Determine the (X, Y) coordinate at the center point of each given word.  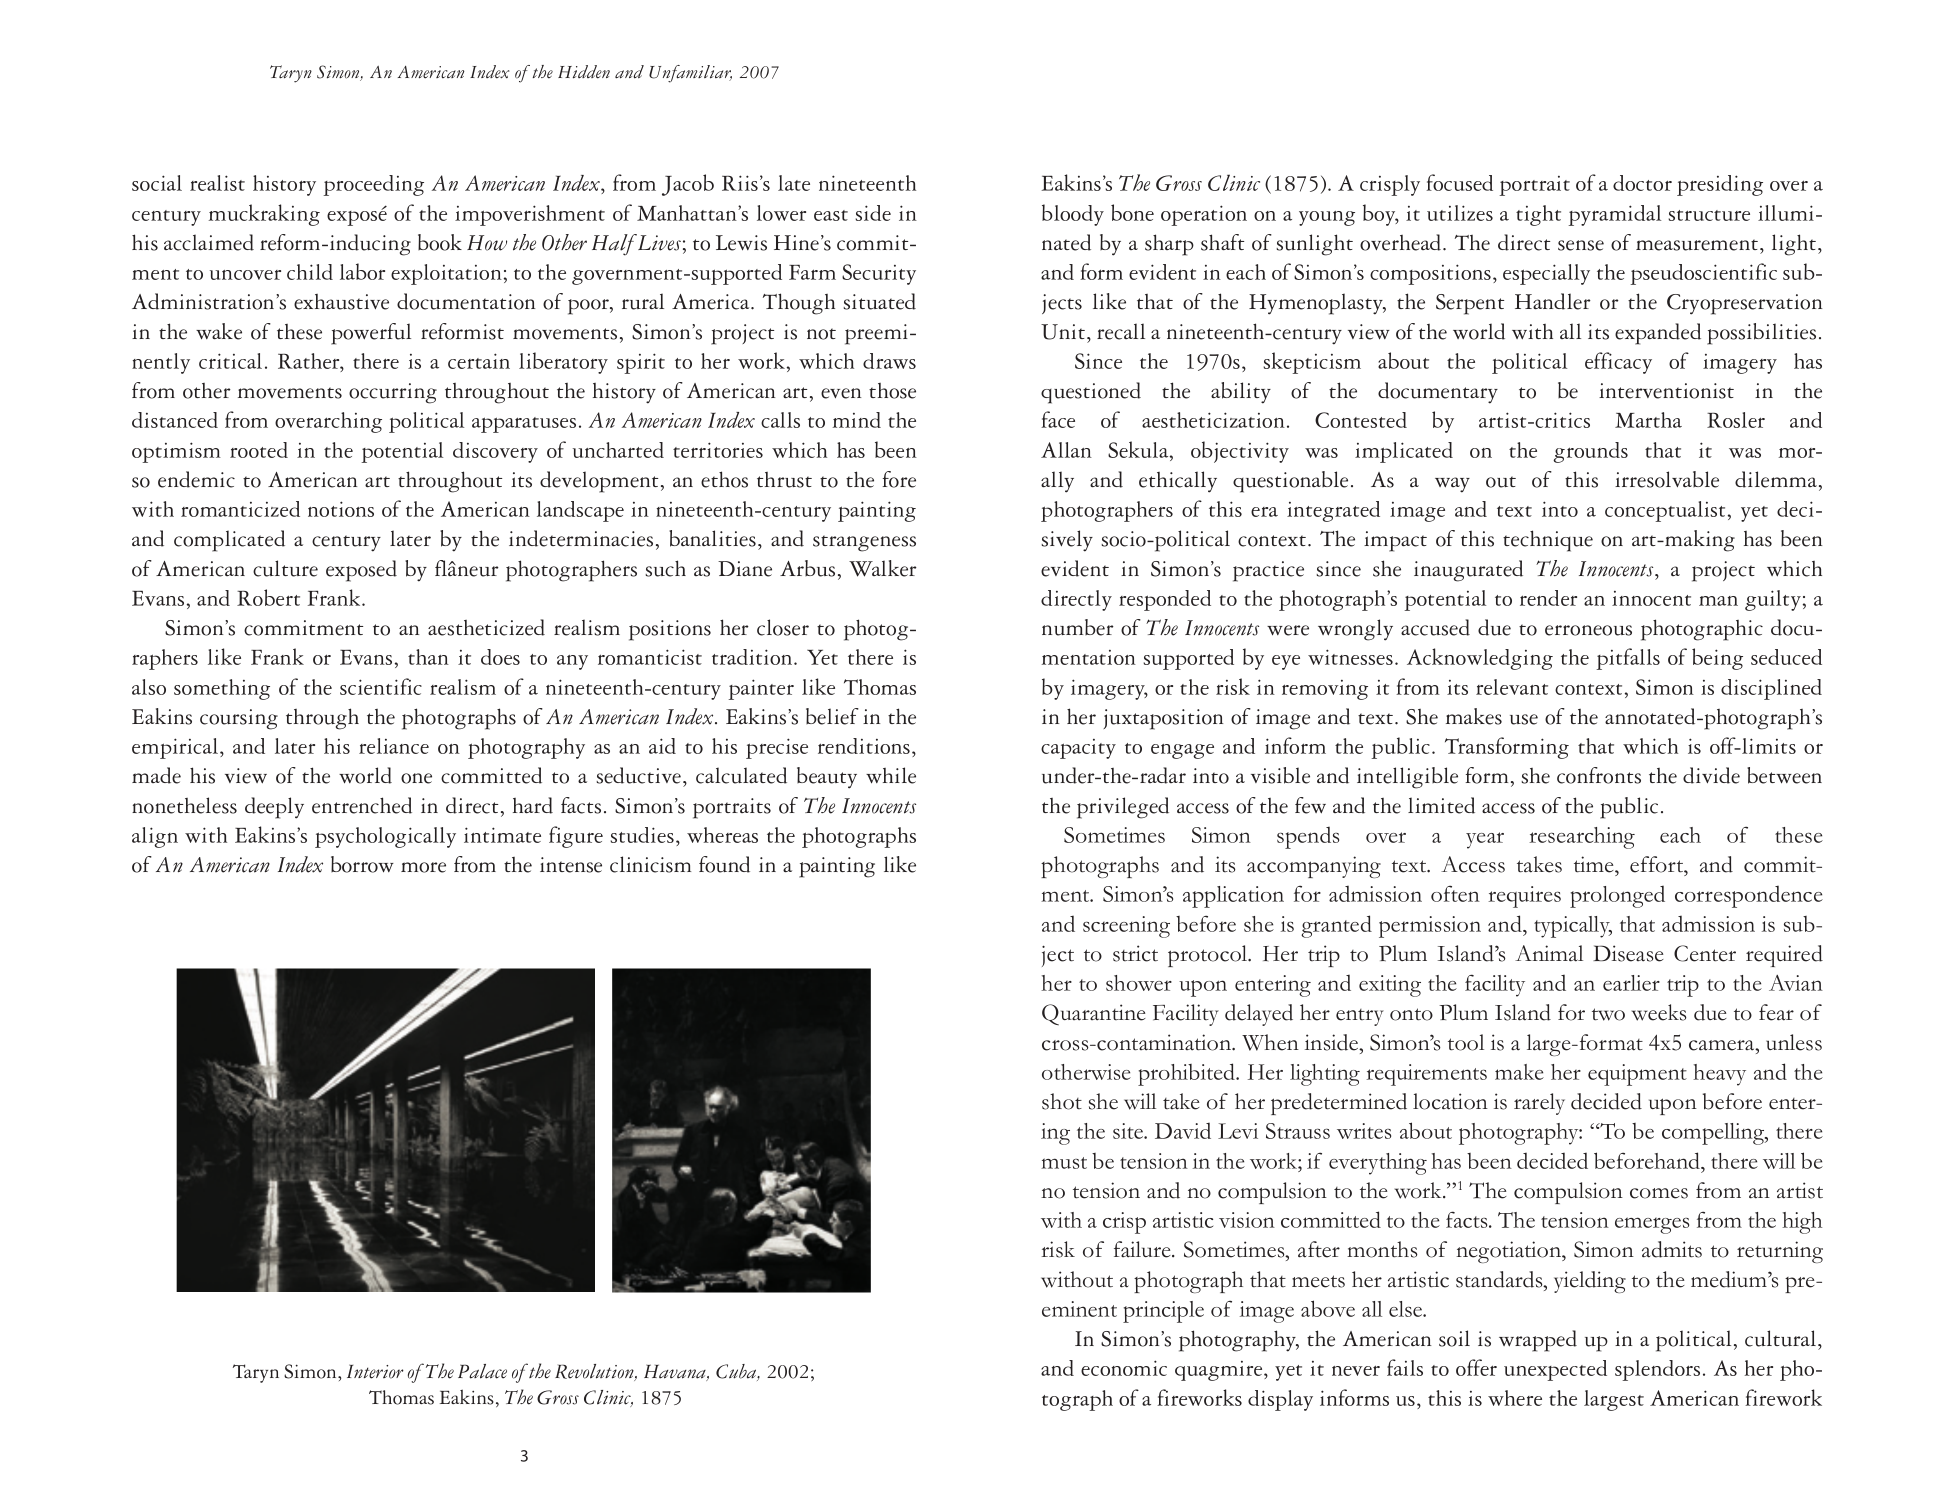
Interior (375, 1371)
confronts (1599, 775)
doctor (1642, 183)
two (1608, 1014)
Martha (1648, 420)
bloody (1073, 215)
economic (1124, 1368)
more (423, 867)
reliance (394, 746)
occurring (393, 393)
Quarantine (1094, 1015)
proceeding (373, 185)
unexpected (1555, 1370)
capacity (1078, 749)
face (1058, 419)
